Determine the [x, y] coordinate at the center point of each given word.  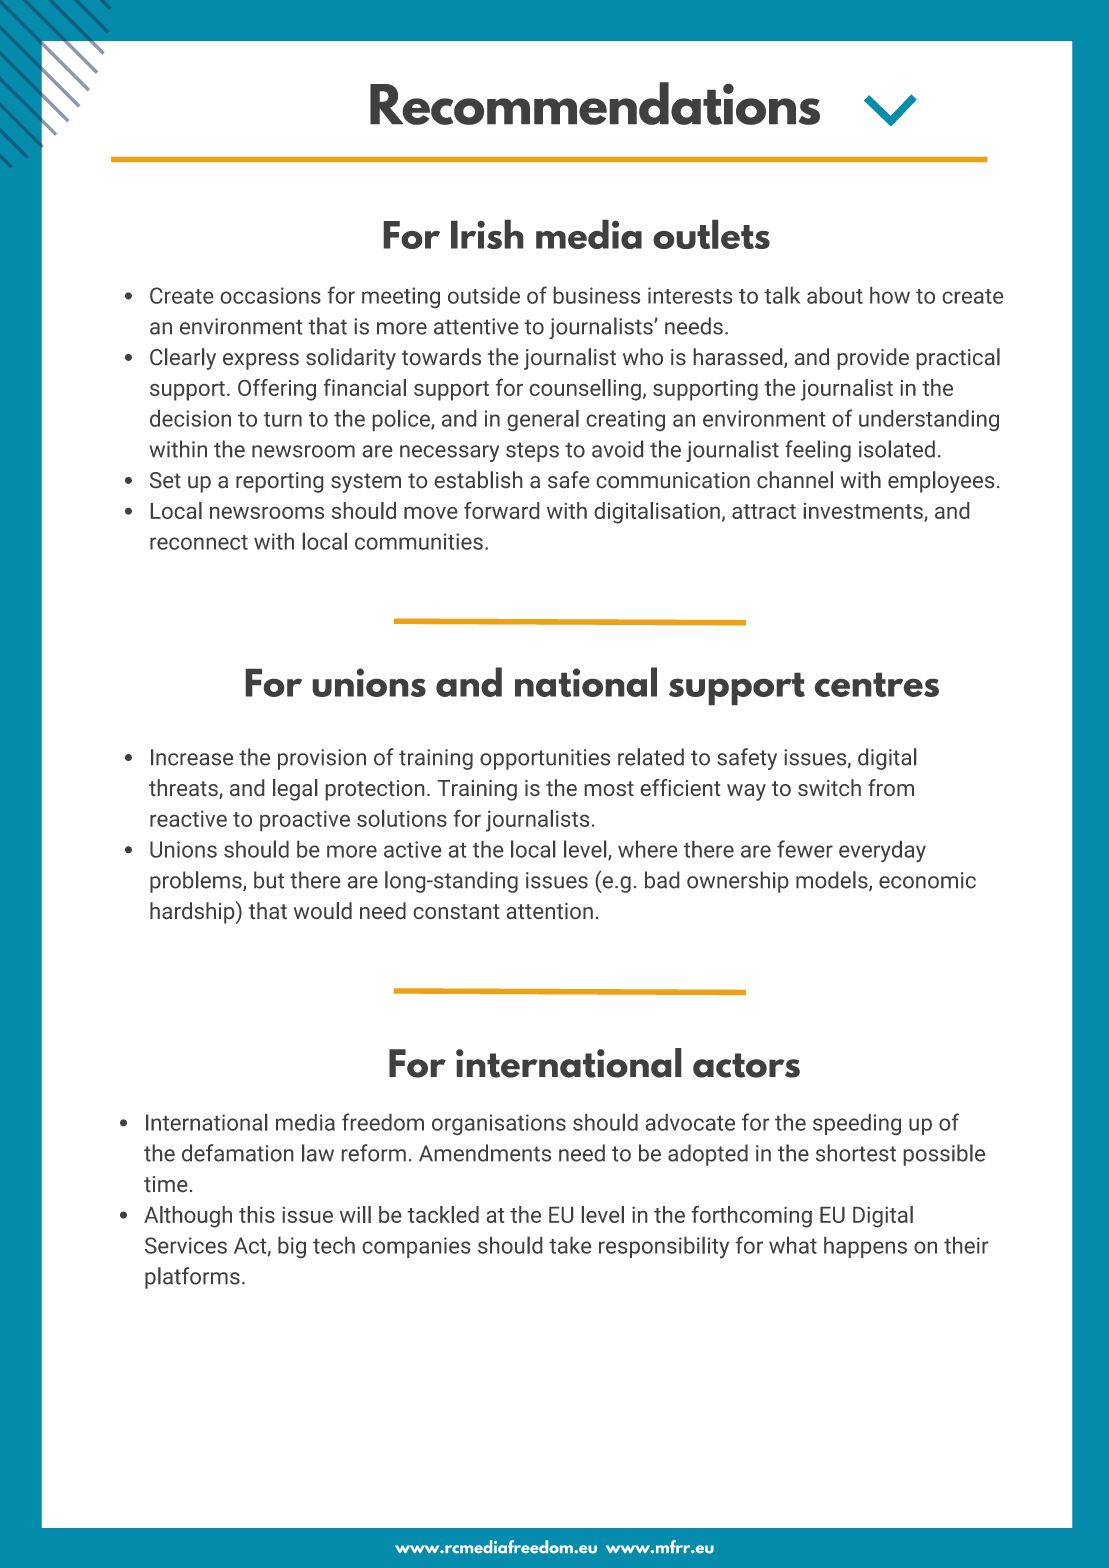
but [269, 880]
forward [501, 510]
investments [864, 512]
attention [550, 911]
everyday [882, 851]
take [570, 1245]
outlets [711, 234]
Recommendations [595, 103]
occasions [271, 295]
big [292, 1247]
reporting [279, 482]
